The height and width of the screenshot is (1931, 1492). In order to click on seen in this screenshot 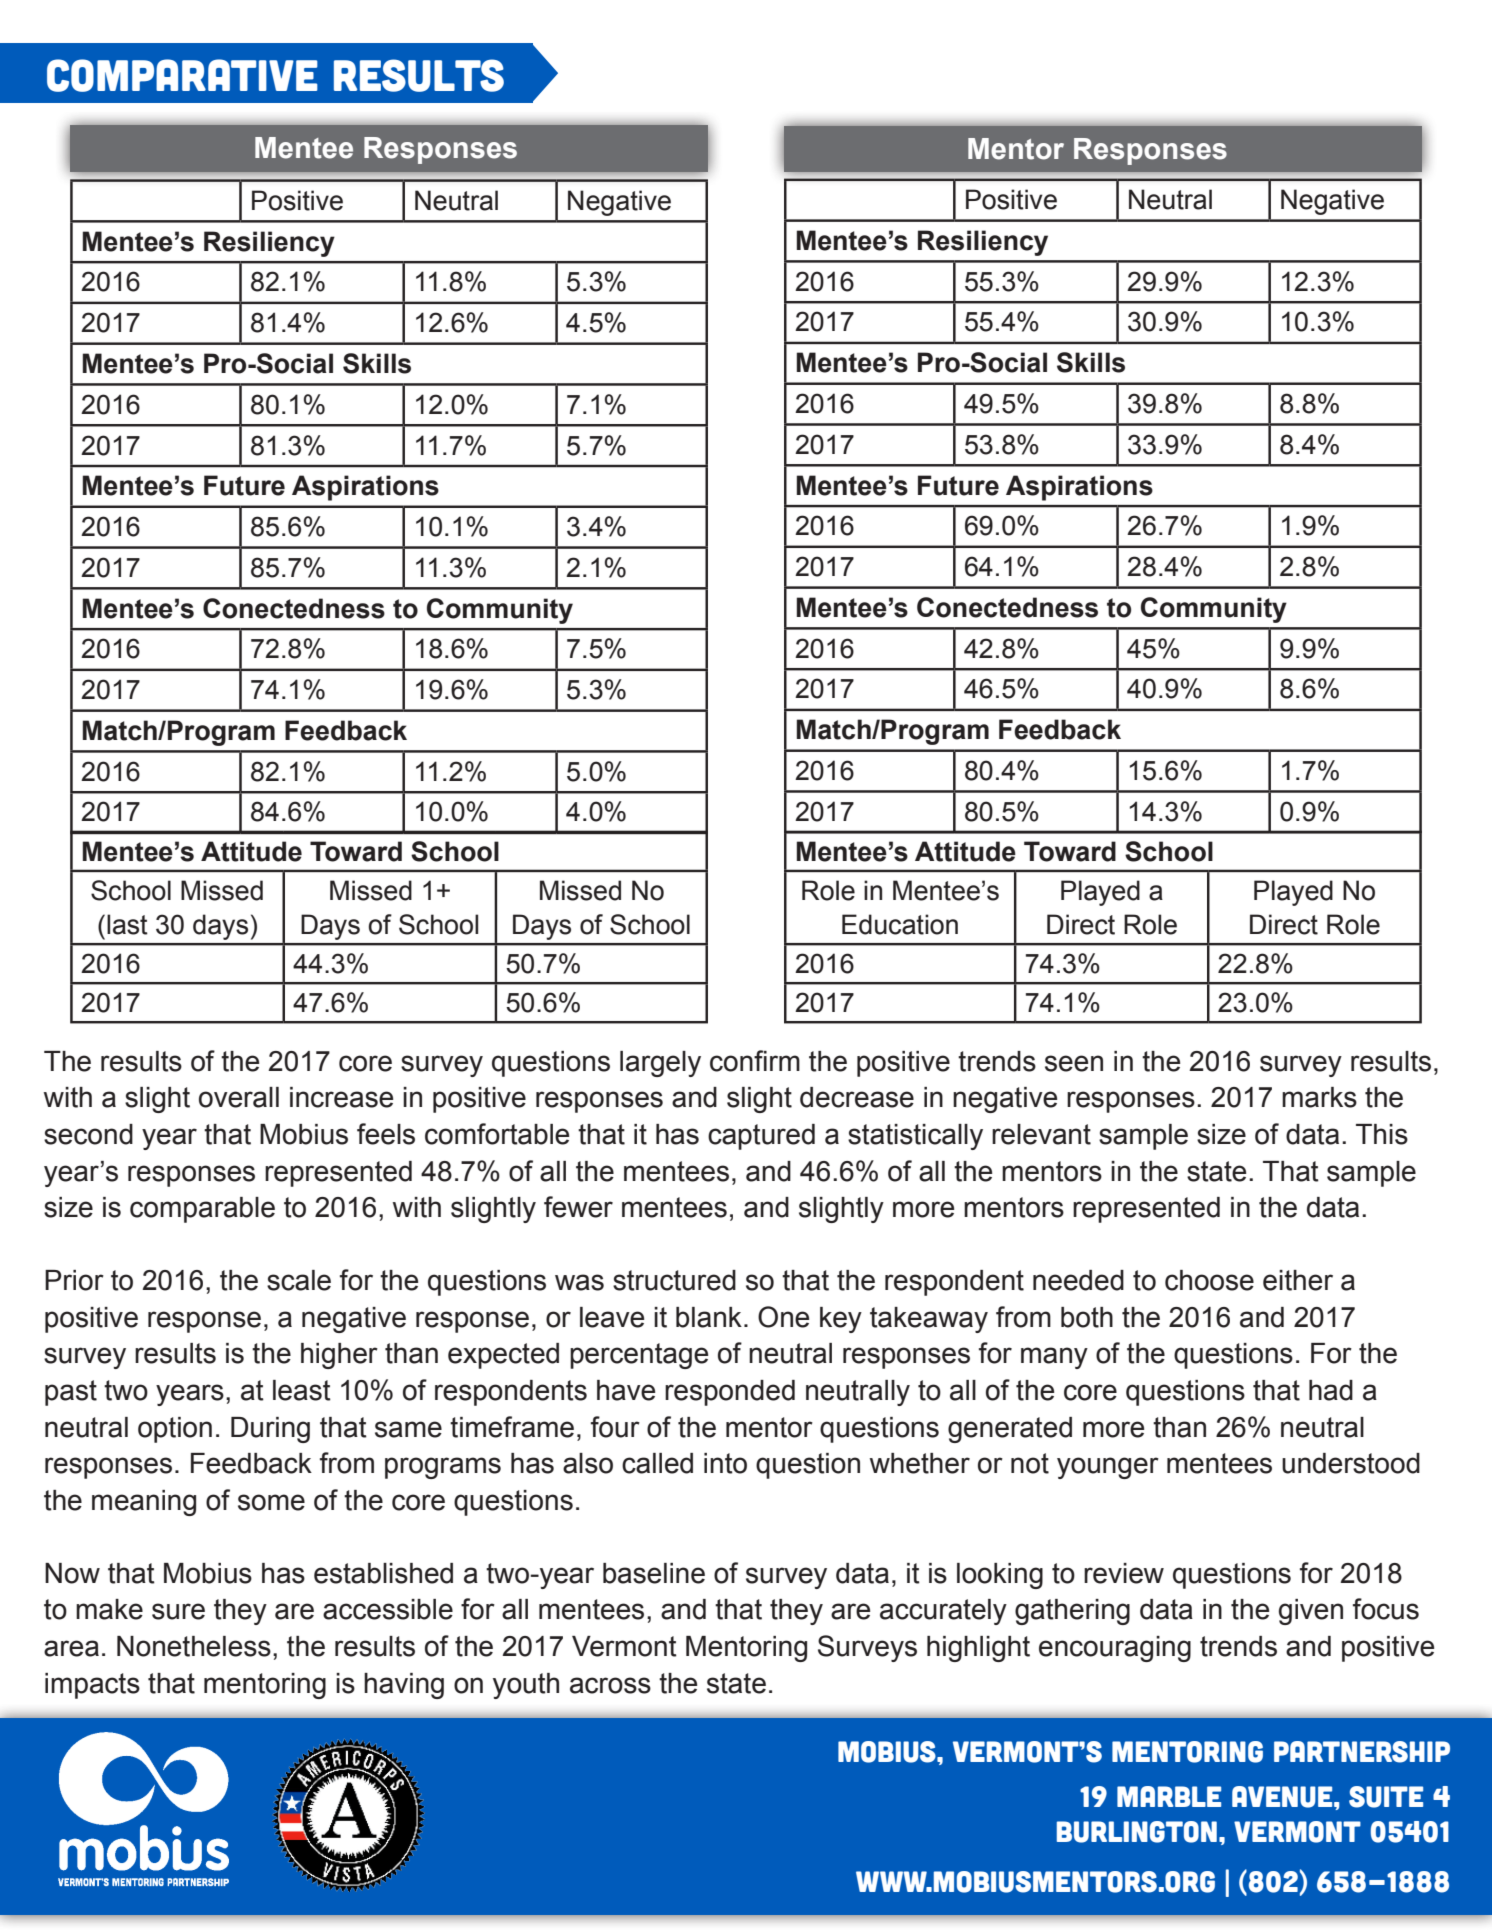, I will do `click(1074, 1063)`.
